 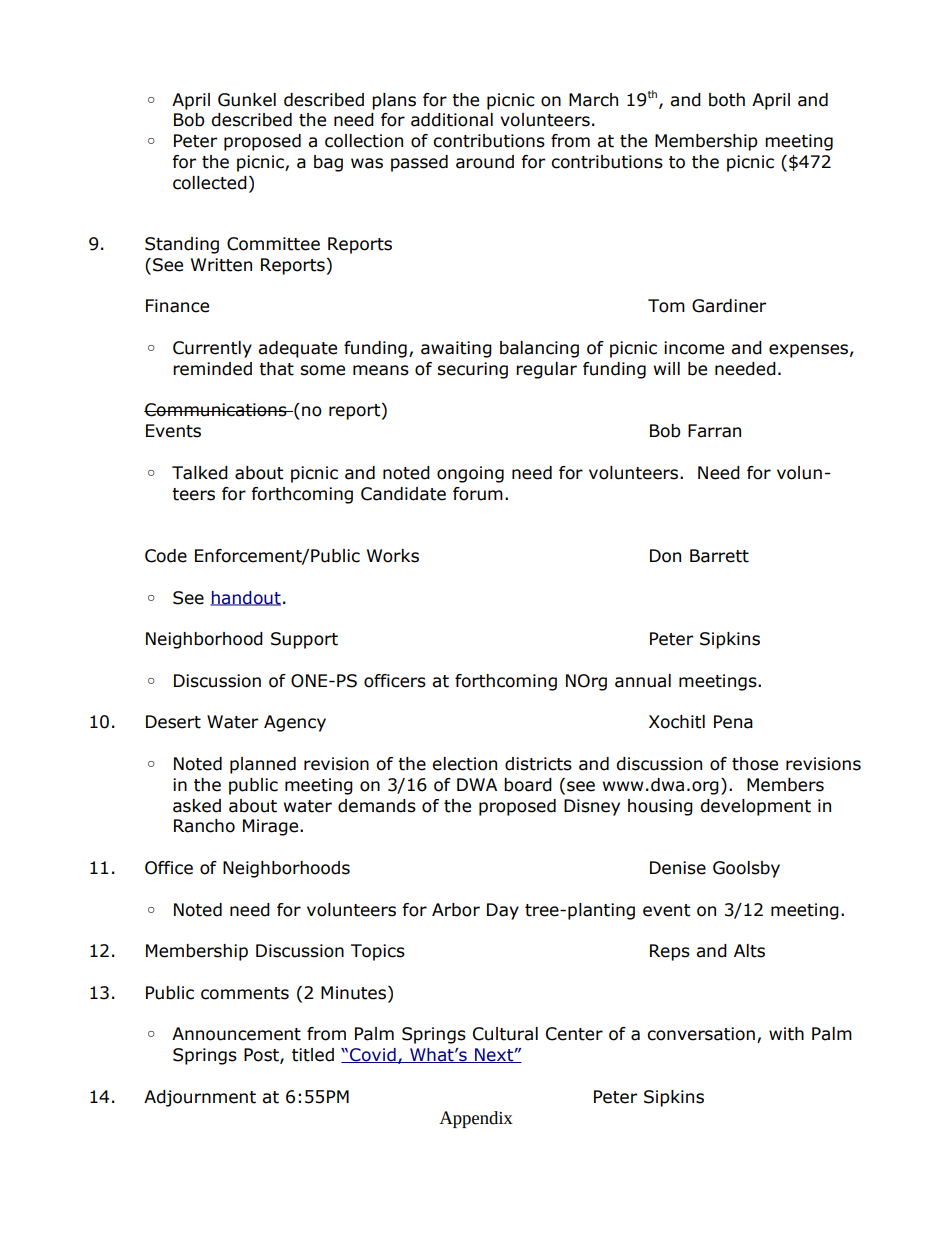 I want to click on additional, so click(x=452, y=120).
